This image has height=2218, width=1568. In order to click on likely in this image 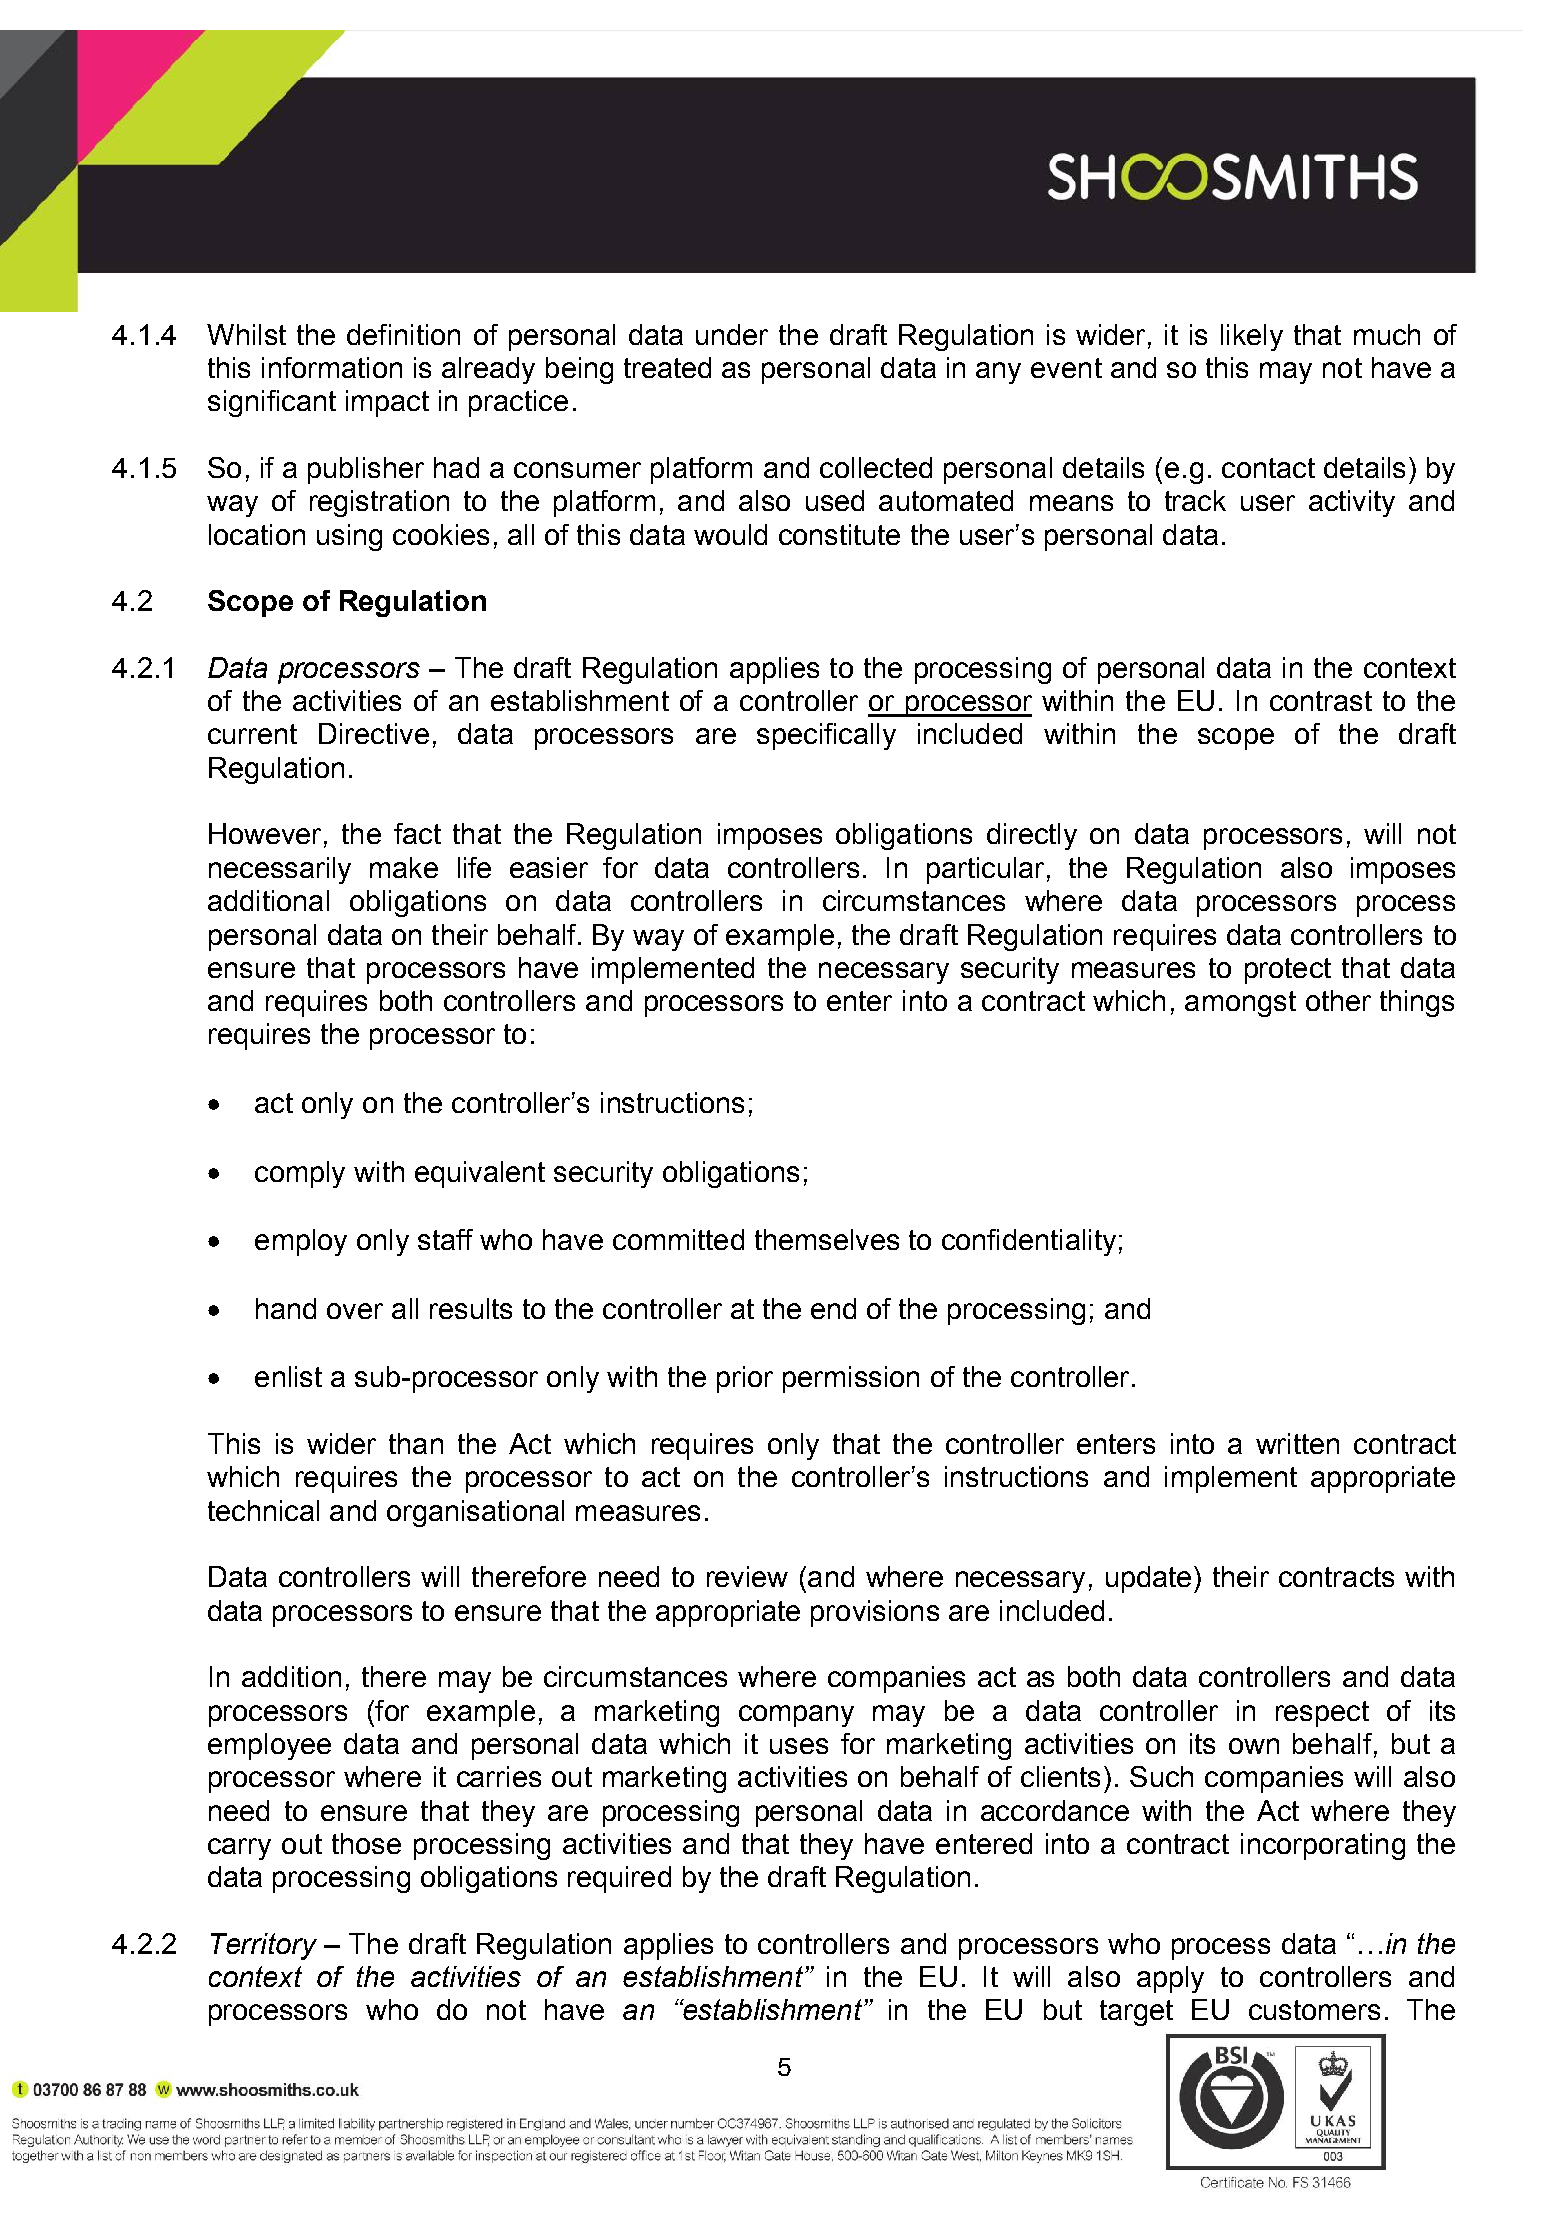, I will do `click(1252, 337)`.
